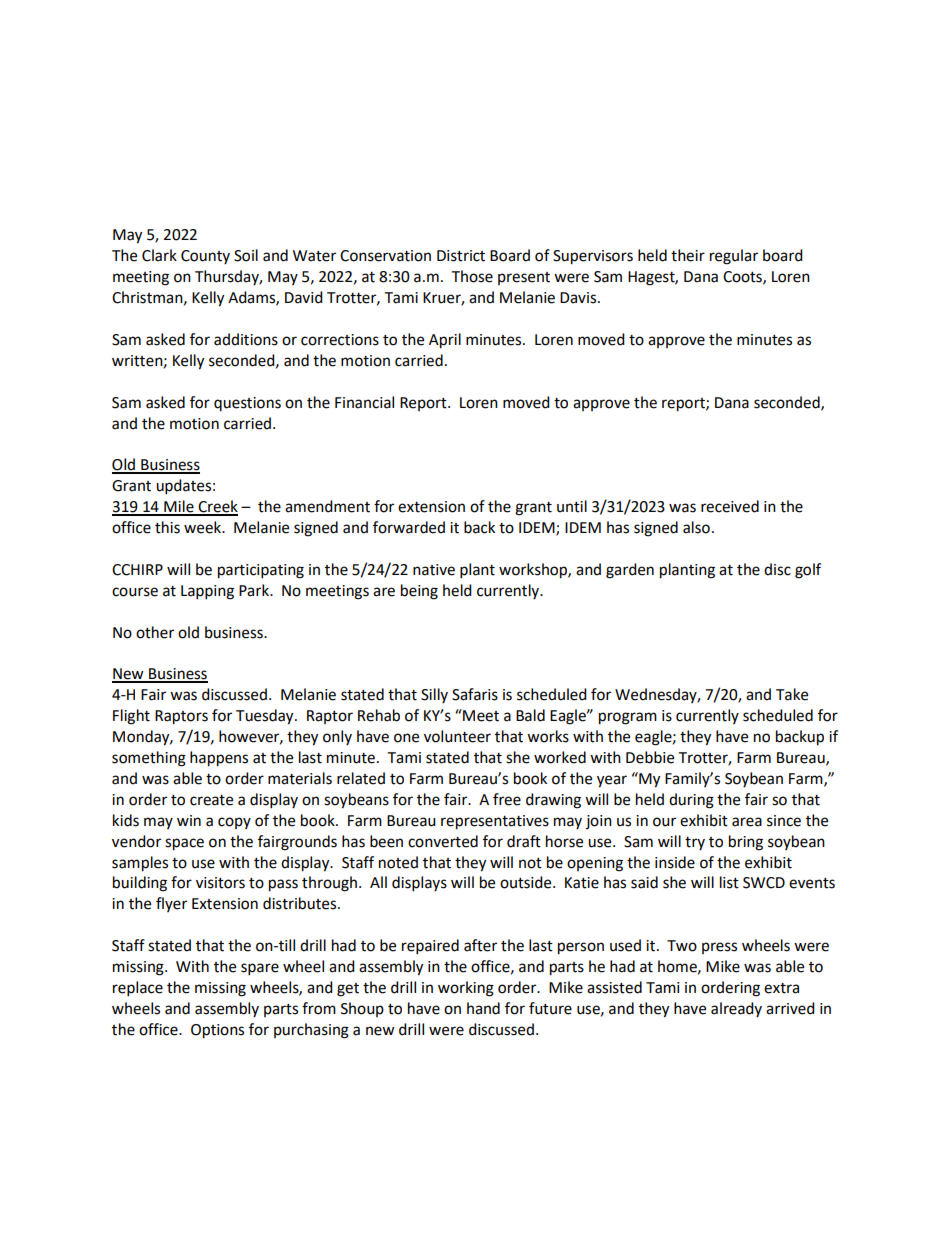  What do you see at coordinates (443, 841) in the document?
I see `converted` at bounding box center [443, 841].
